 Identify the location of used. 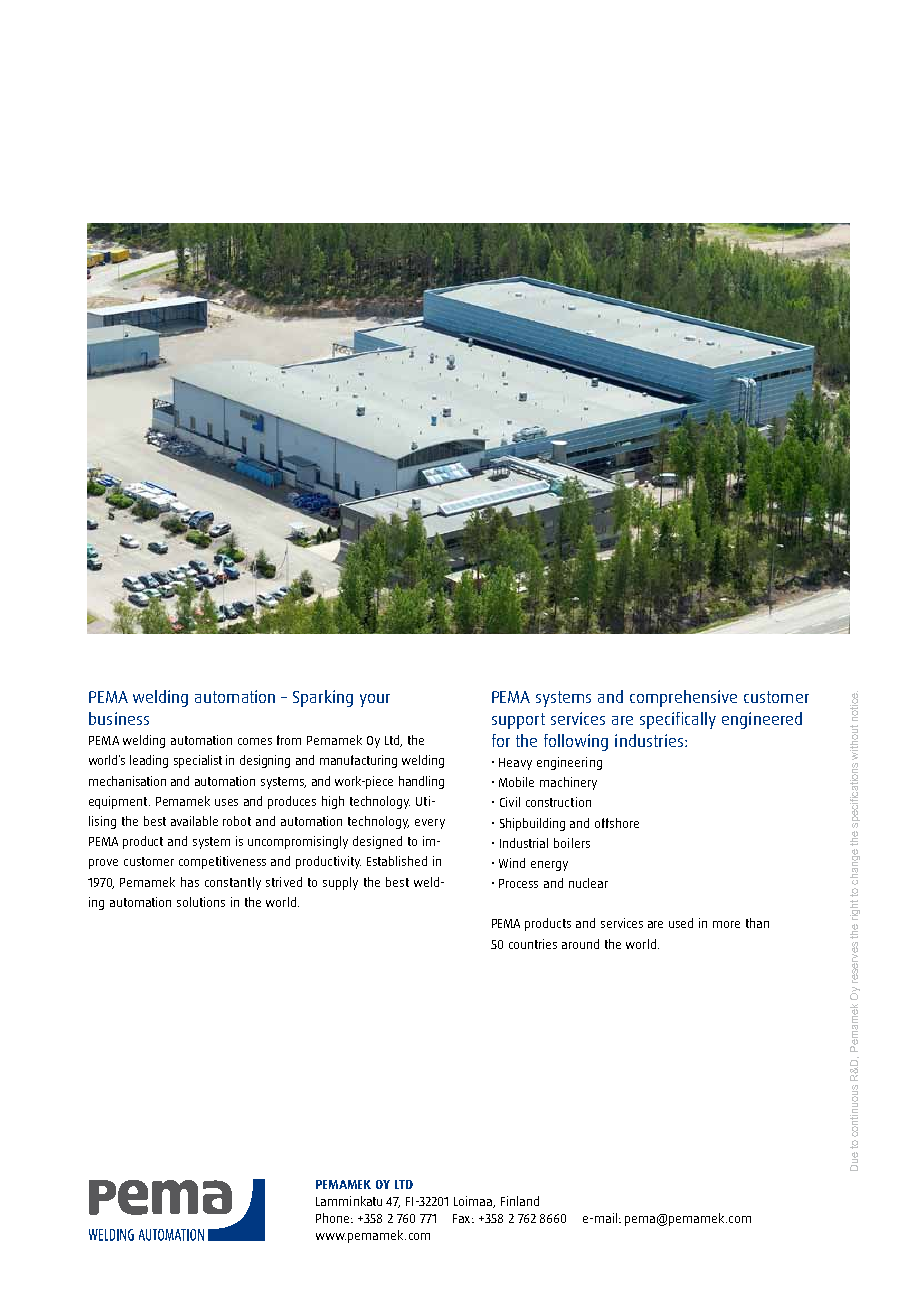
(681, 923).
